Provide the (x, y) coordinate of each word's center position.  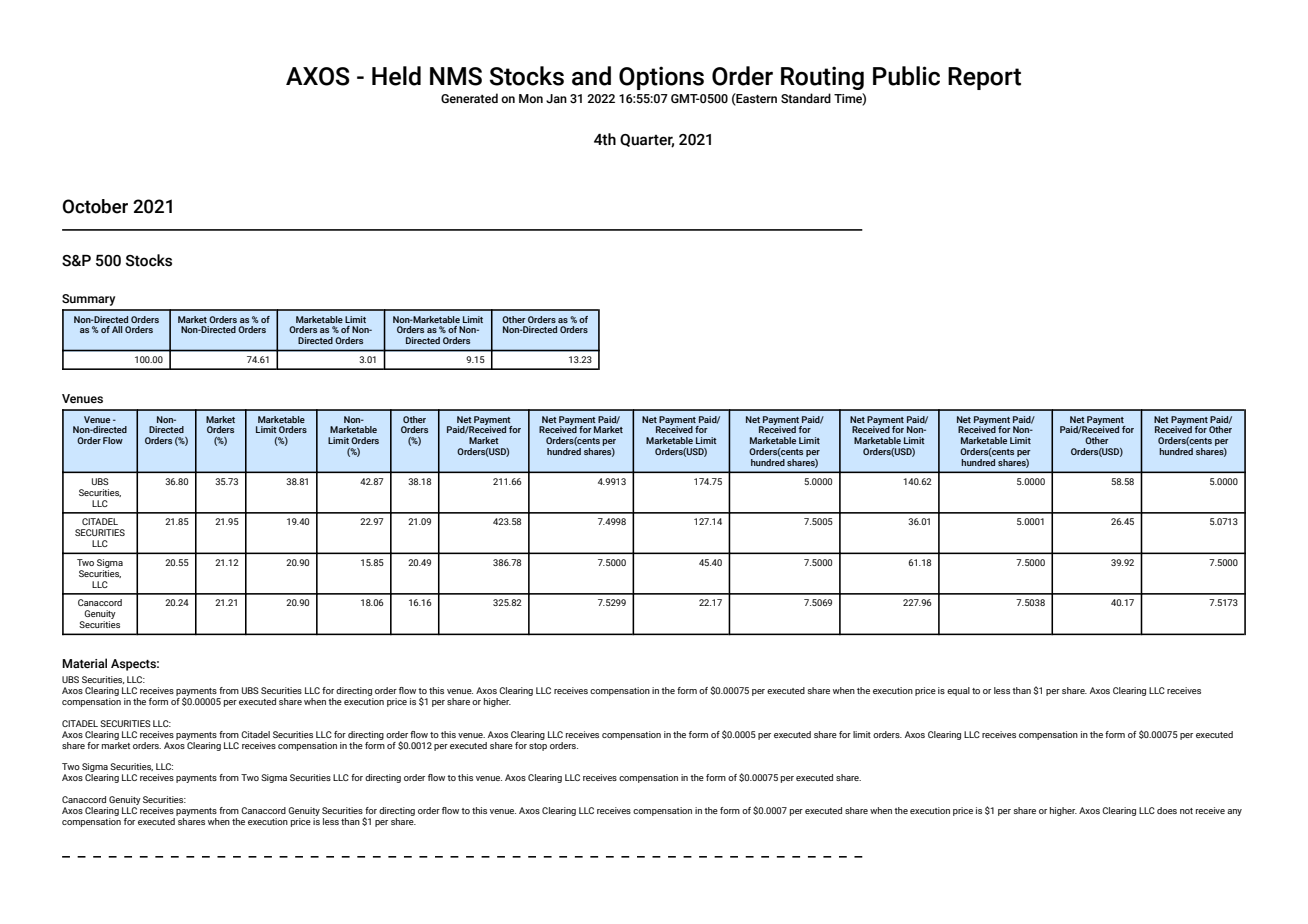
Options (661, 78)
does (1167, 810)
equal (958, 691)
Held (396, 76)
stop (538, 747)
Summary (88, 300)
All (117, 329)
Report (984, 78)
